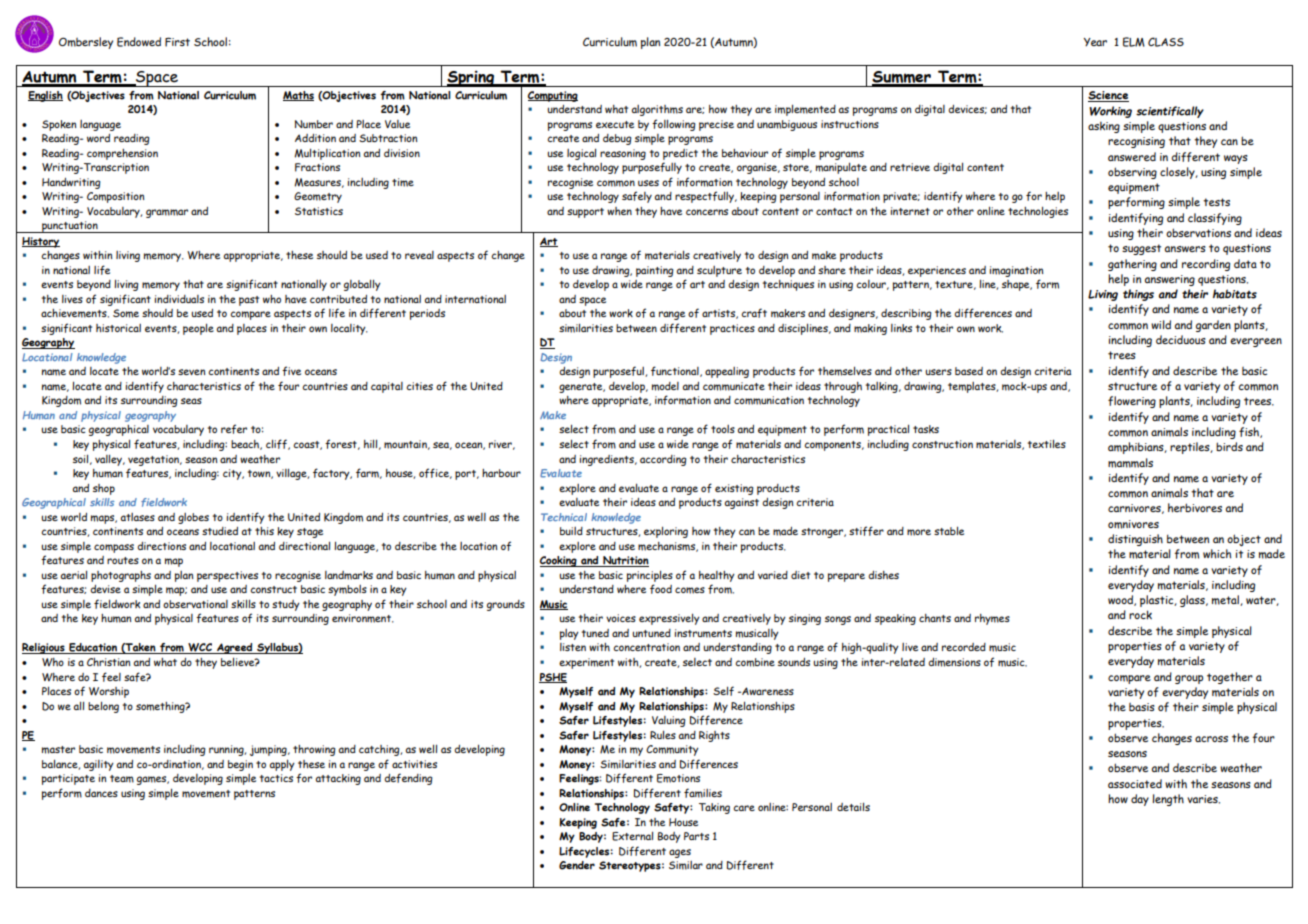 This document has width=1308, height=924. Describe the element at coordinates (1095, 42) in the document. I see `Year` at that location.
